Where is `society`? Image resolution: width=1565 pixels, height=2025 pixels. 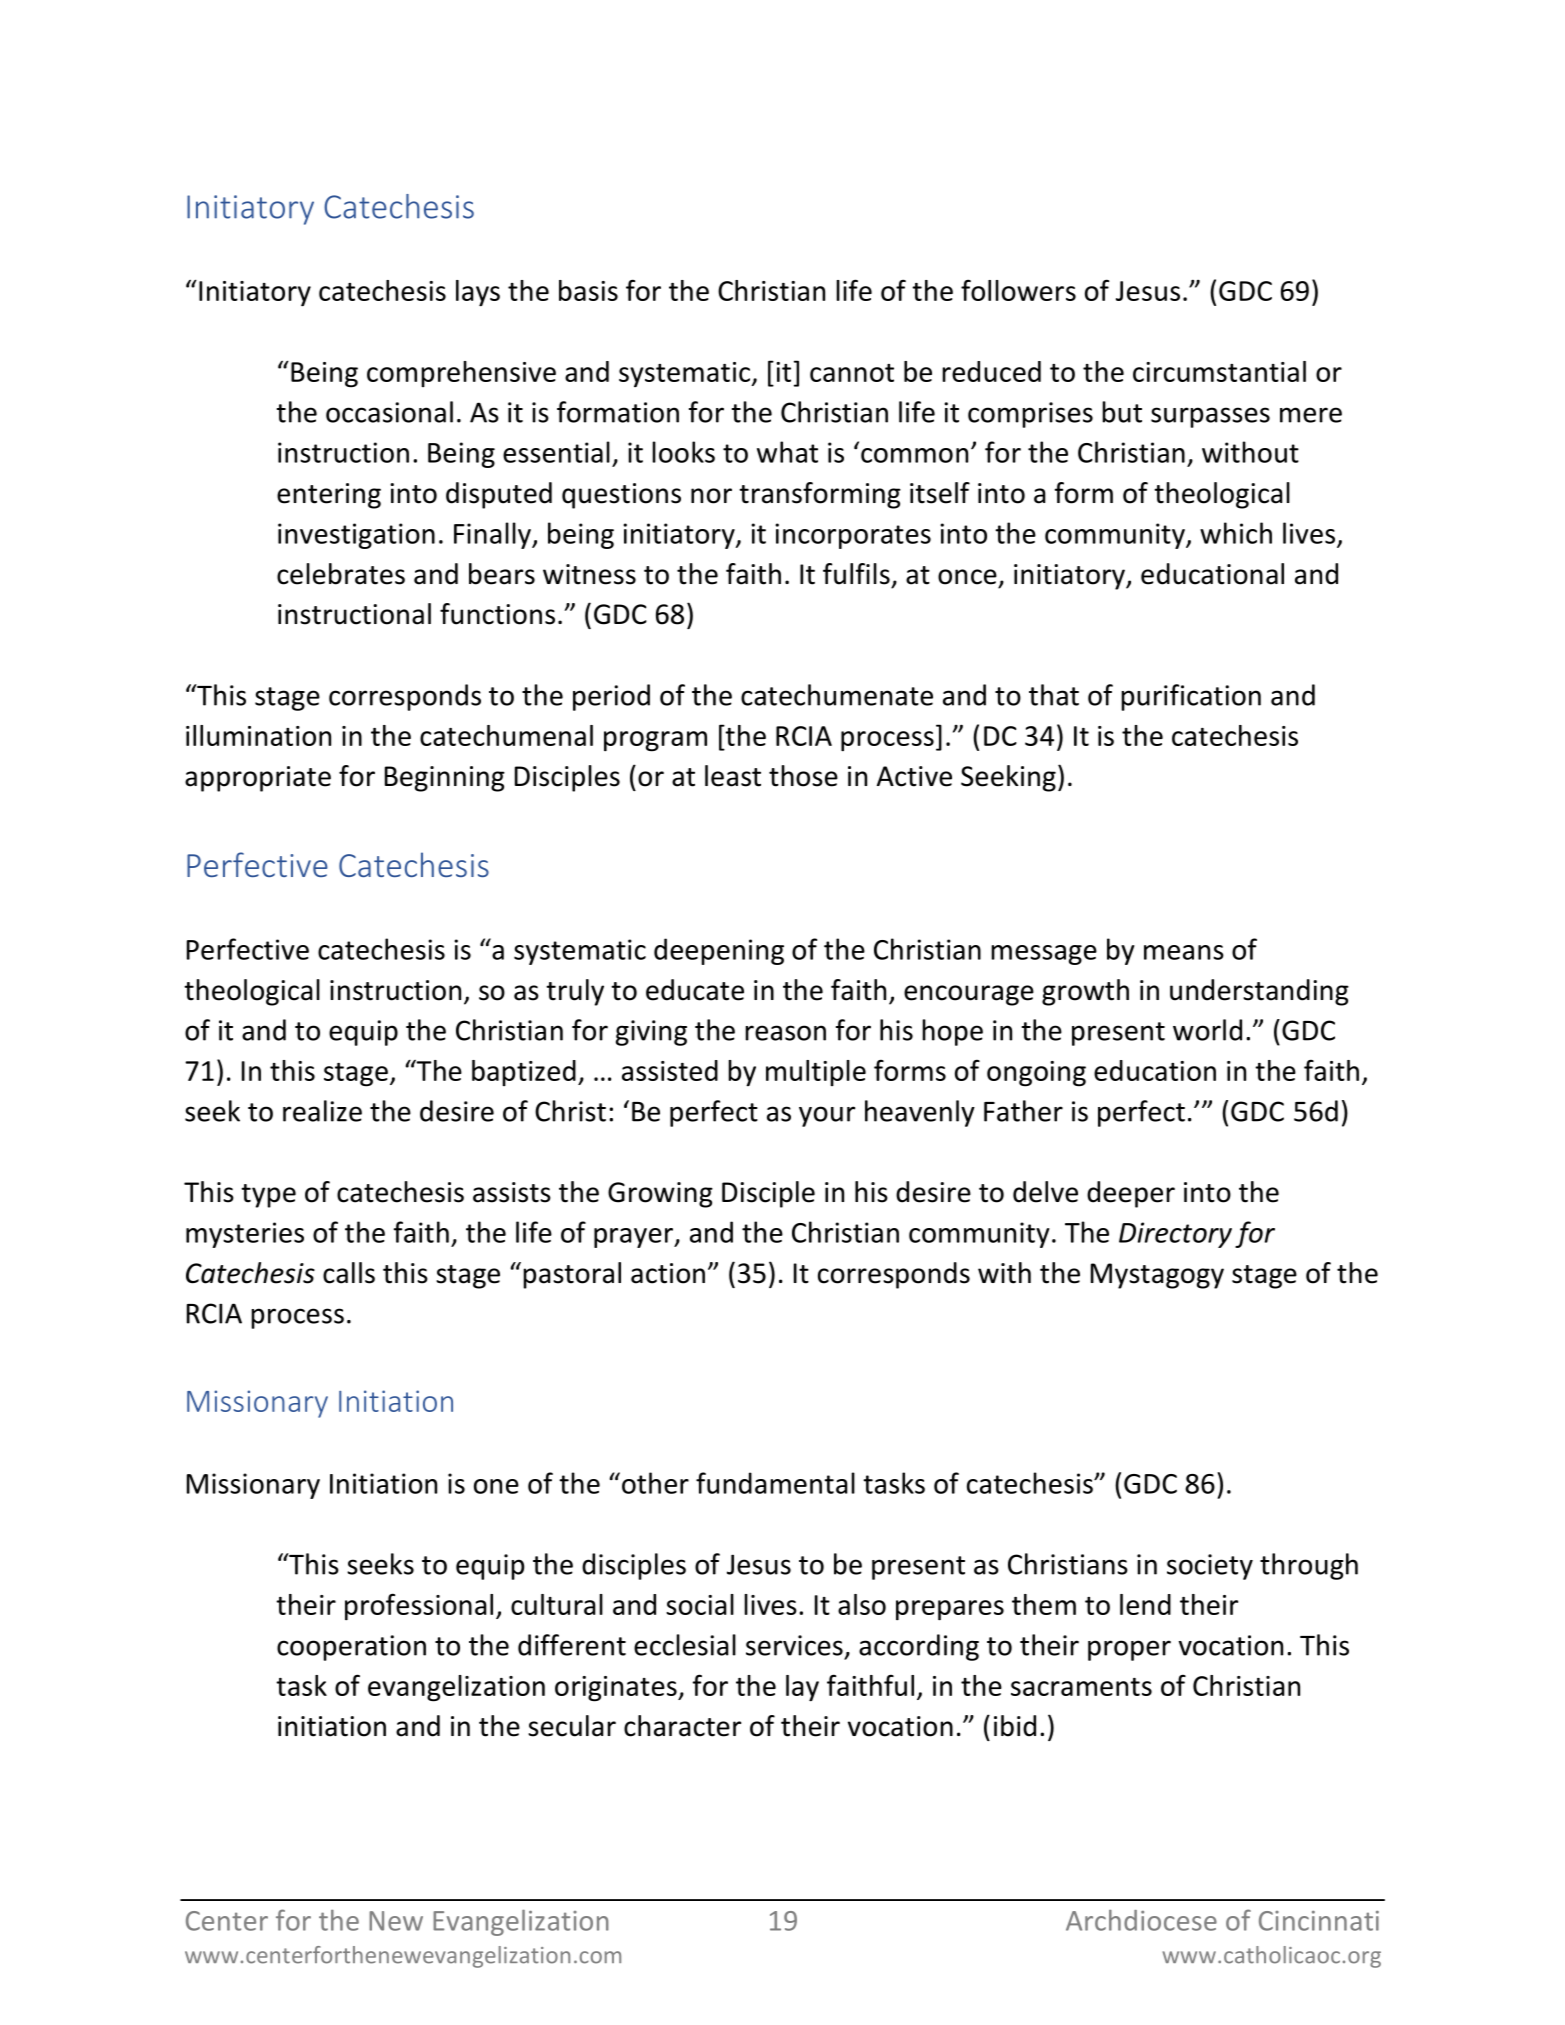 society is located at coordinates (1210, 1567).
